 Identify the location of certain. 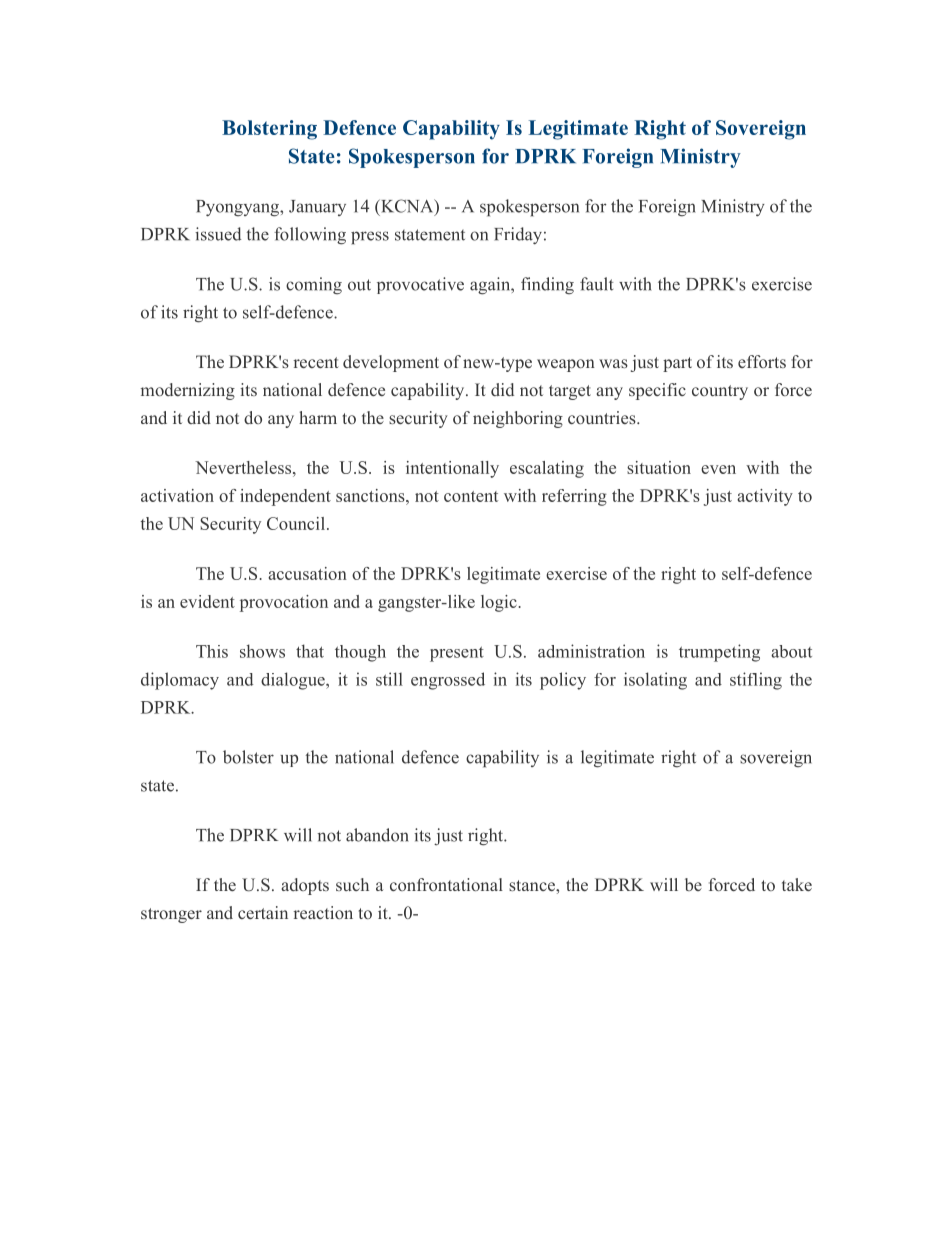
(263, 912).
